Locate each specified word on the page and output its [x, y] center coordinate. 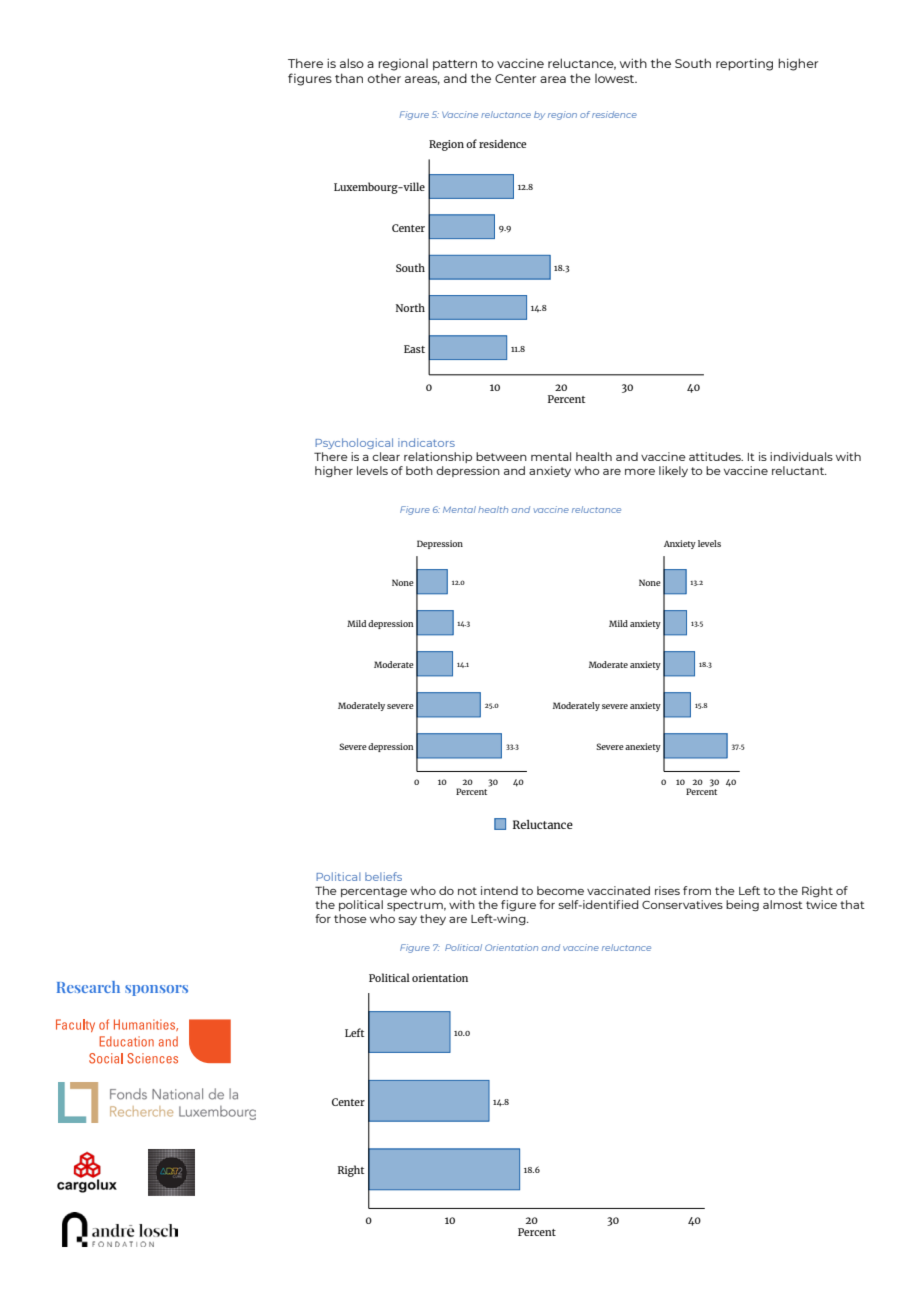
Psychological [354, 443]
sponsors [156, 990]
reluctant [799, 470]
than [349, 78]
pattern [455, 65]
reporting [744, 64]
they [433, 919]
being [742, 905]
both [419, 470]
